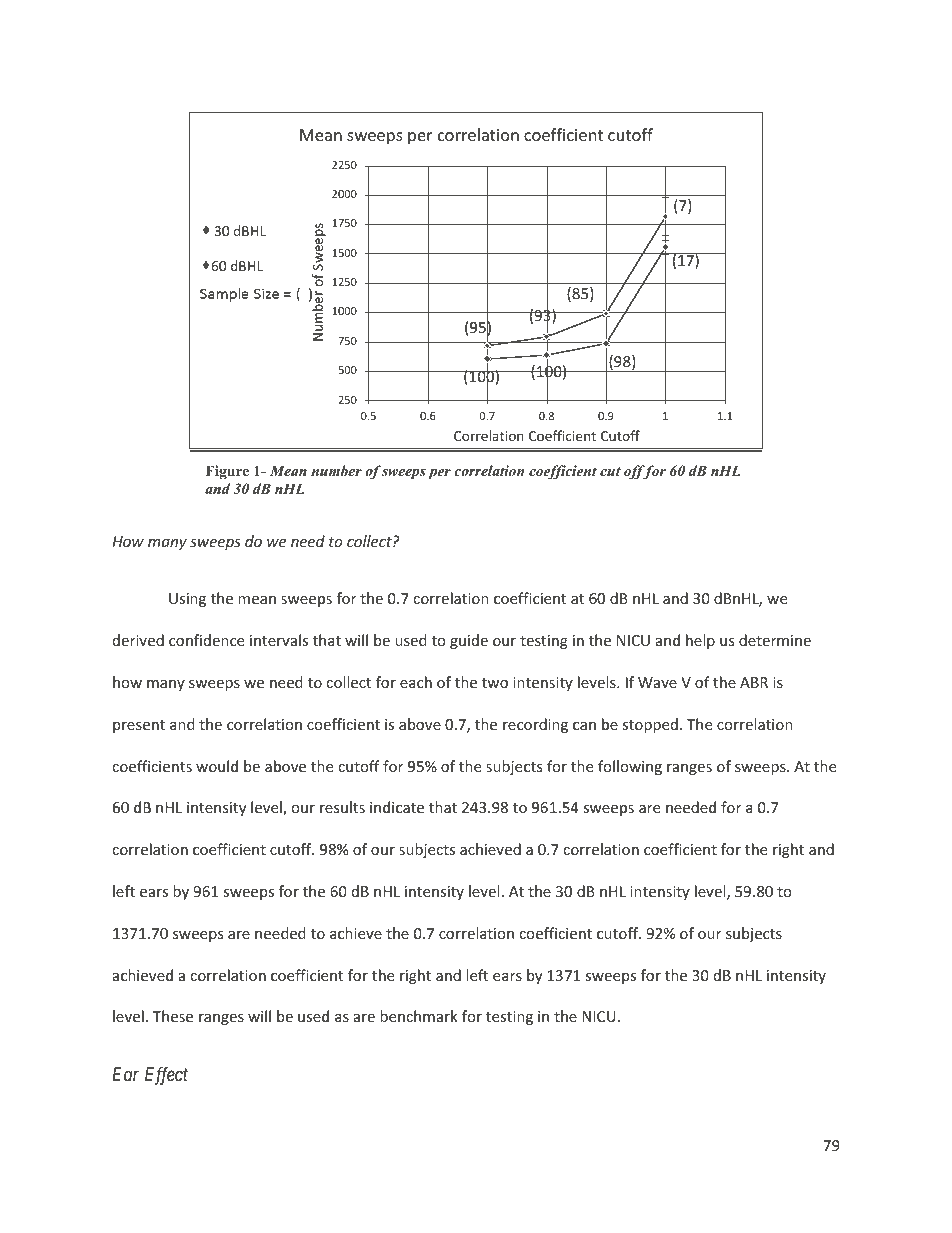 The image size is (952, 1233). I want to click on can, so click(584, 726).
